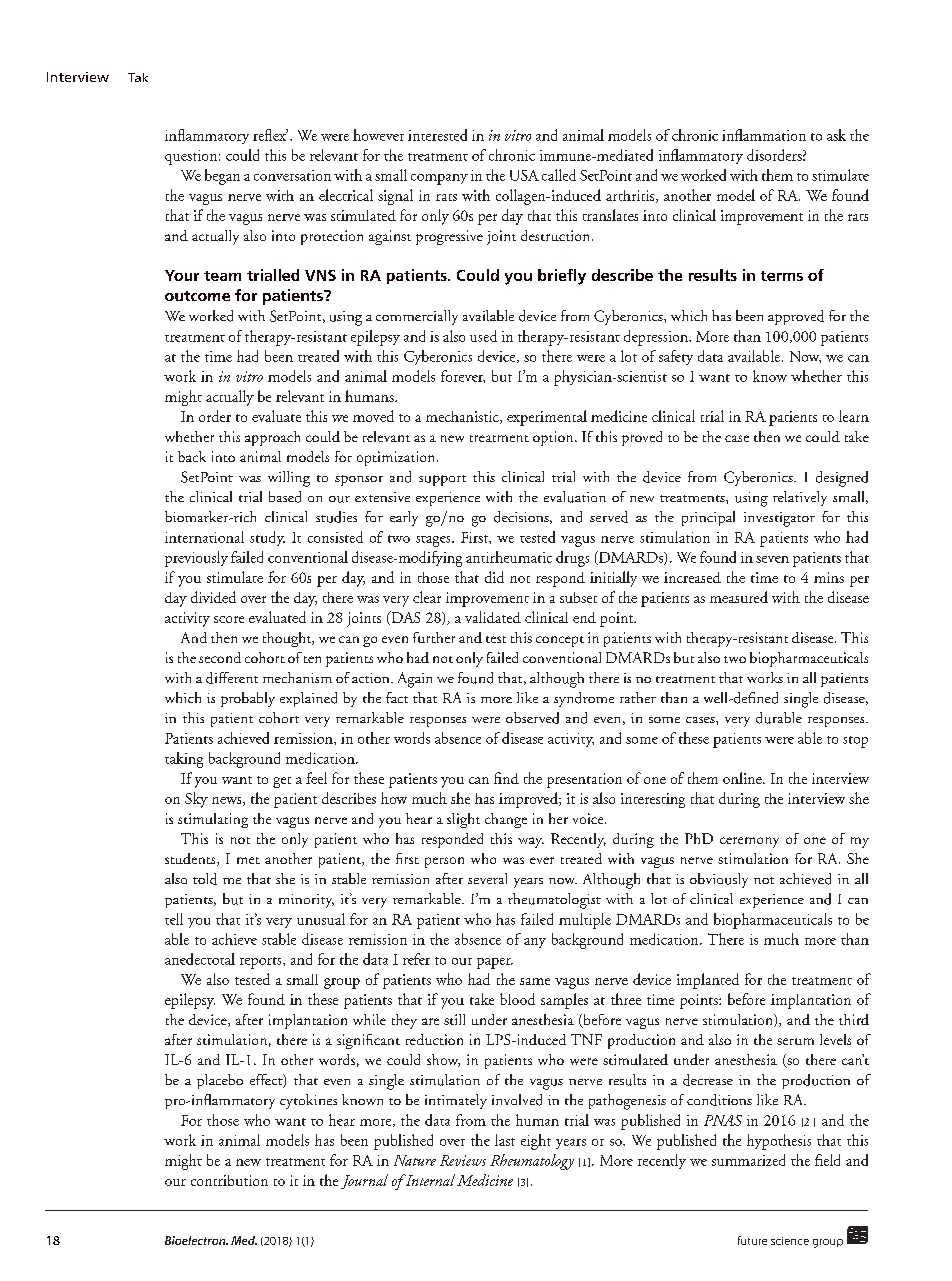  Describe the element at coordinates (524, 175) in the screenshot. I see `USA` at that location.
